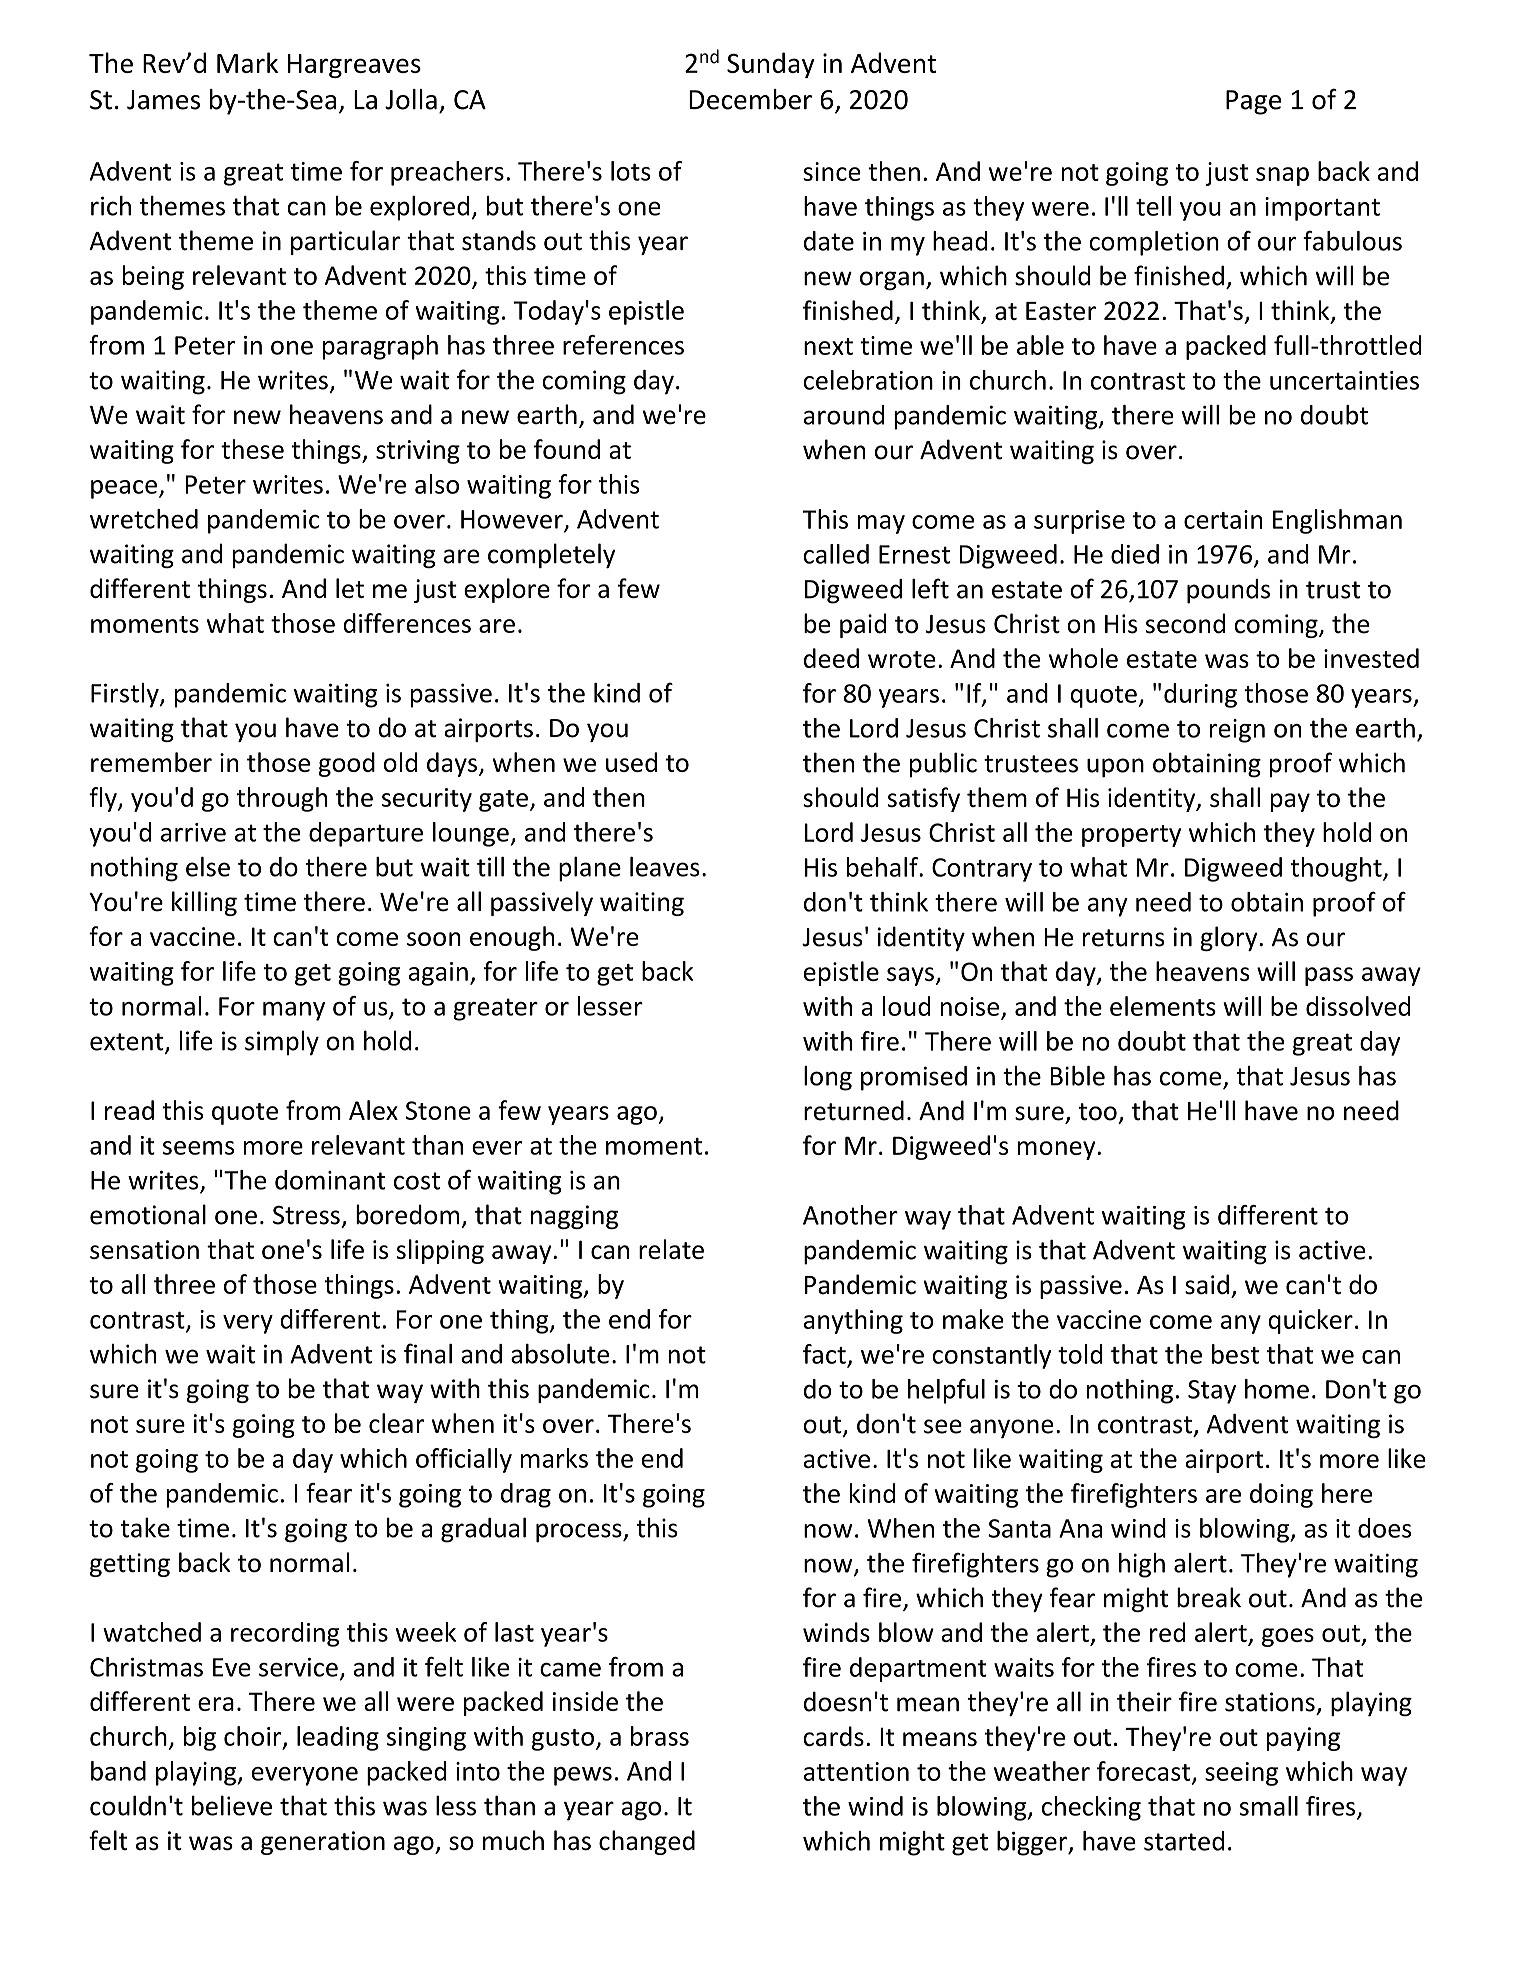 The height and width of the document is (1962, 1516). What do you see at coordinates (1230, 938) in the document?
I see `glory` at bounding box center [1230, 938].
